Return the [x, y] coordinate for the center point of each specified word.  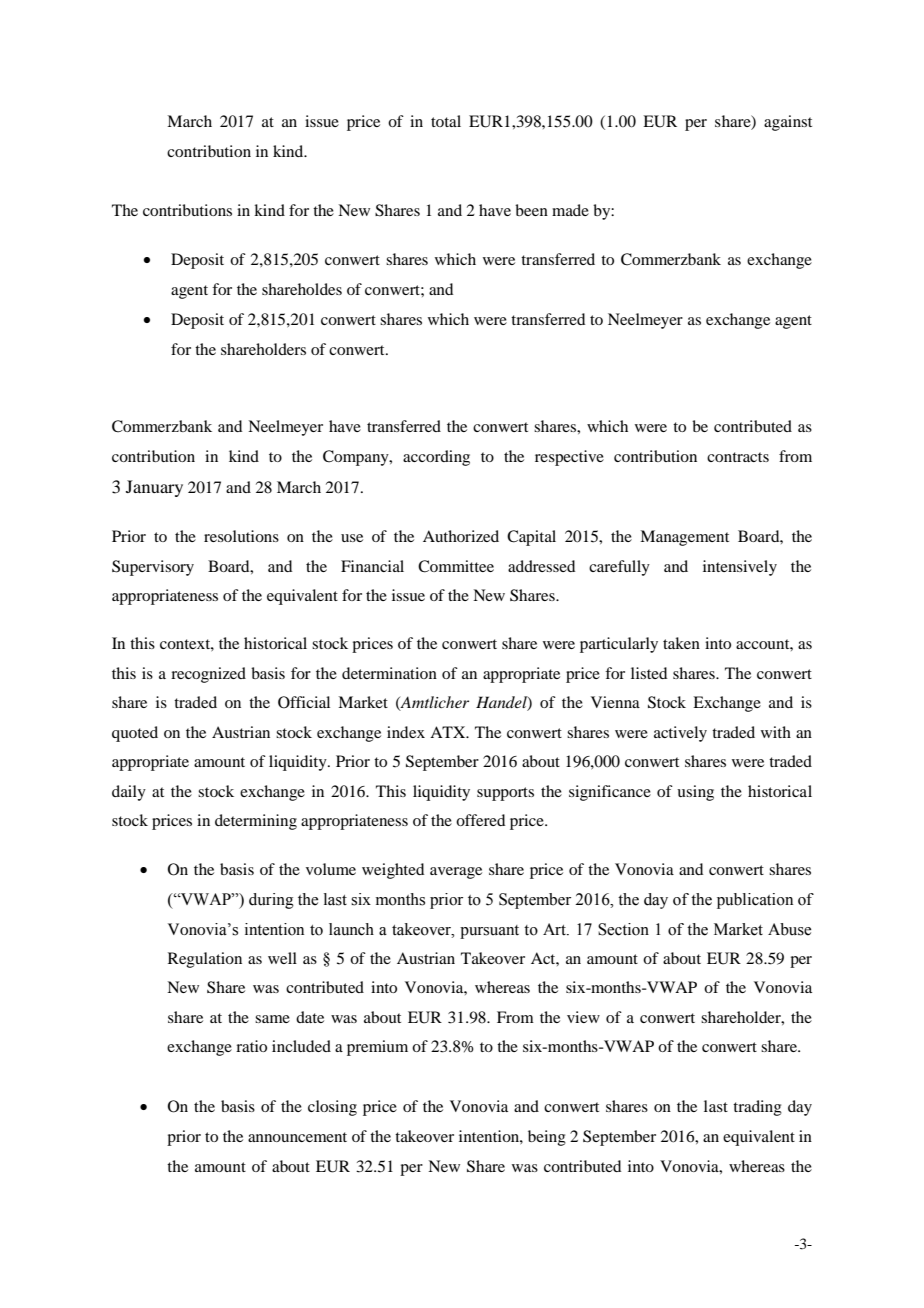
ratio [251, 1046]
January [154, 488]
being [547, 1138]
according [436, 458]
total [446, 121]
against [788, 123]
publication [755, 901]
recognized [208, 675]
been [531, 210]
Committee [456, 566]
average [456, 873]
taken [681, 643]
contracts [738, 457]
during [271, 901]
